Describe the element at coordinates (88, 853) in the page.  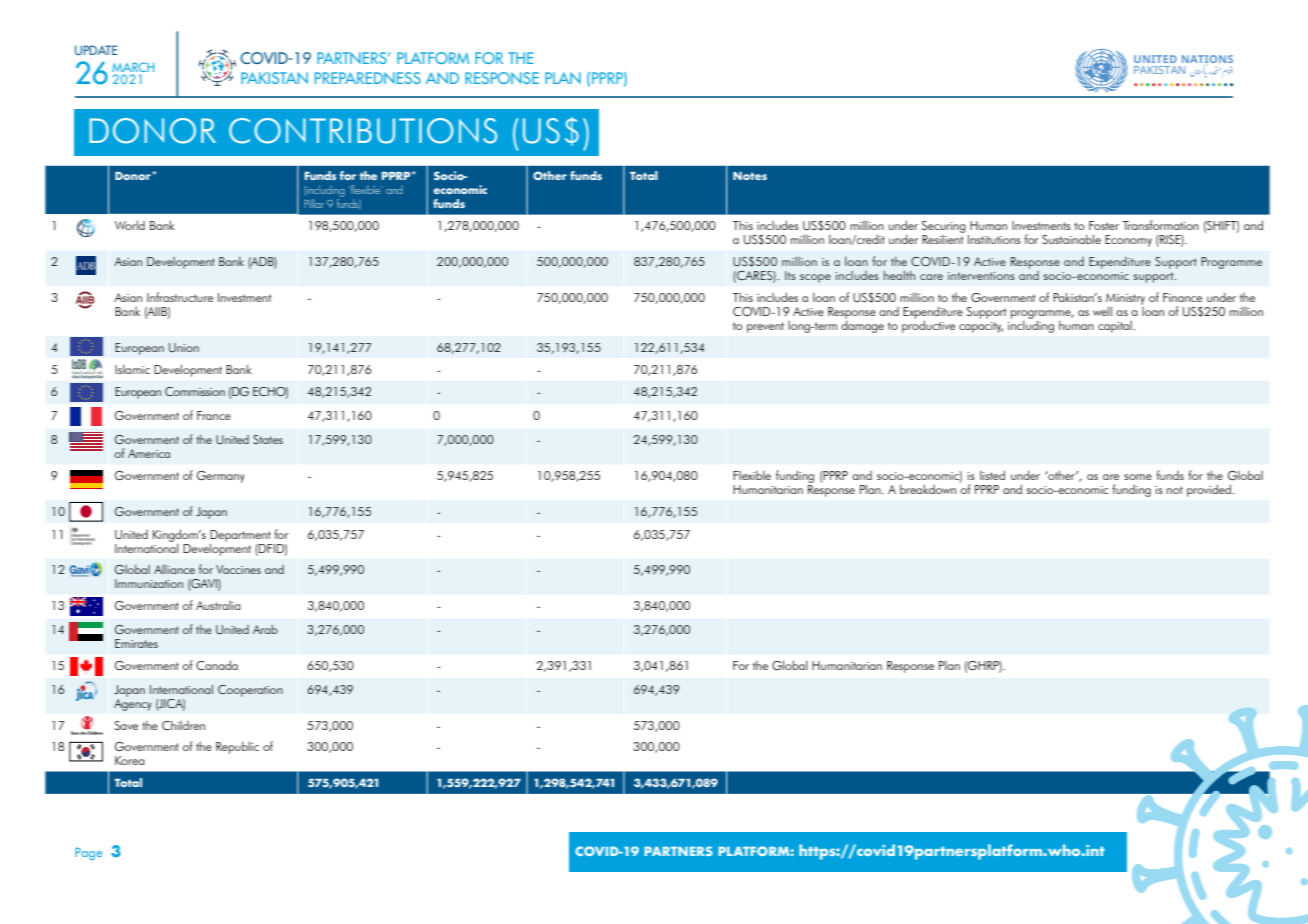
I see `Page` at that location.
